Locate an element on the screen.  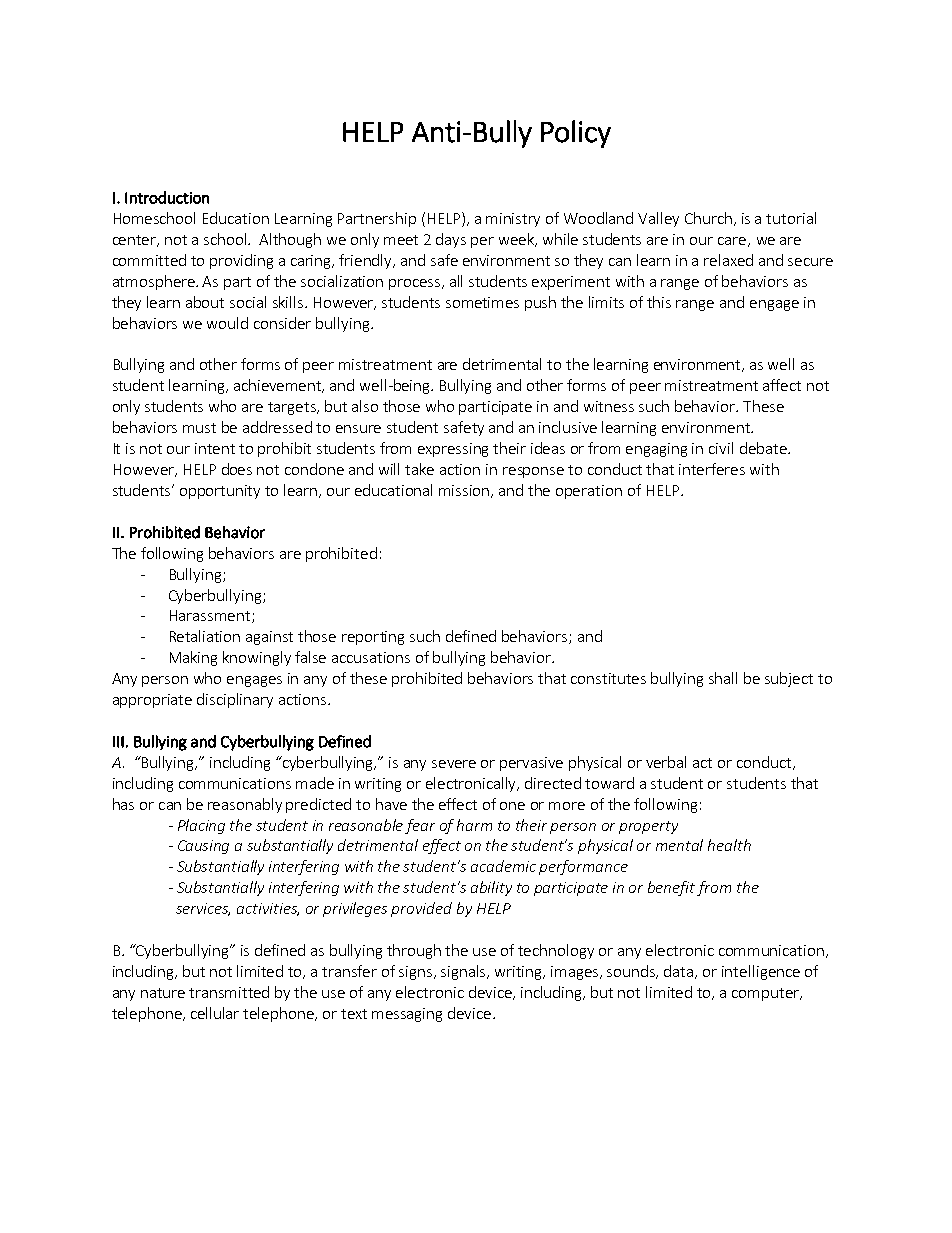
ministry is located at coordinates (513, 220).
